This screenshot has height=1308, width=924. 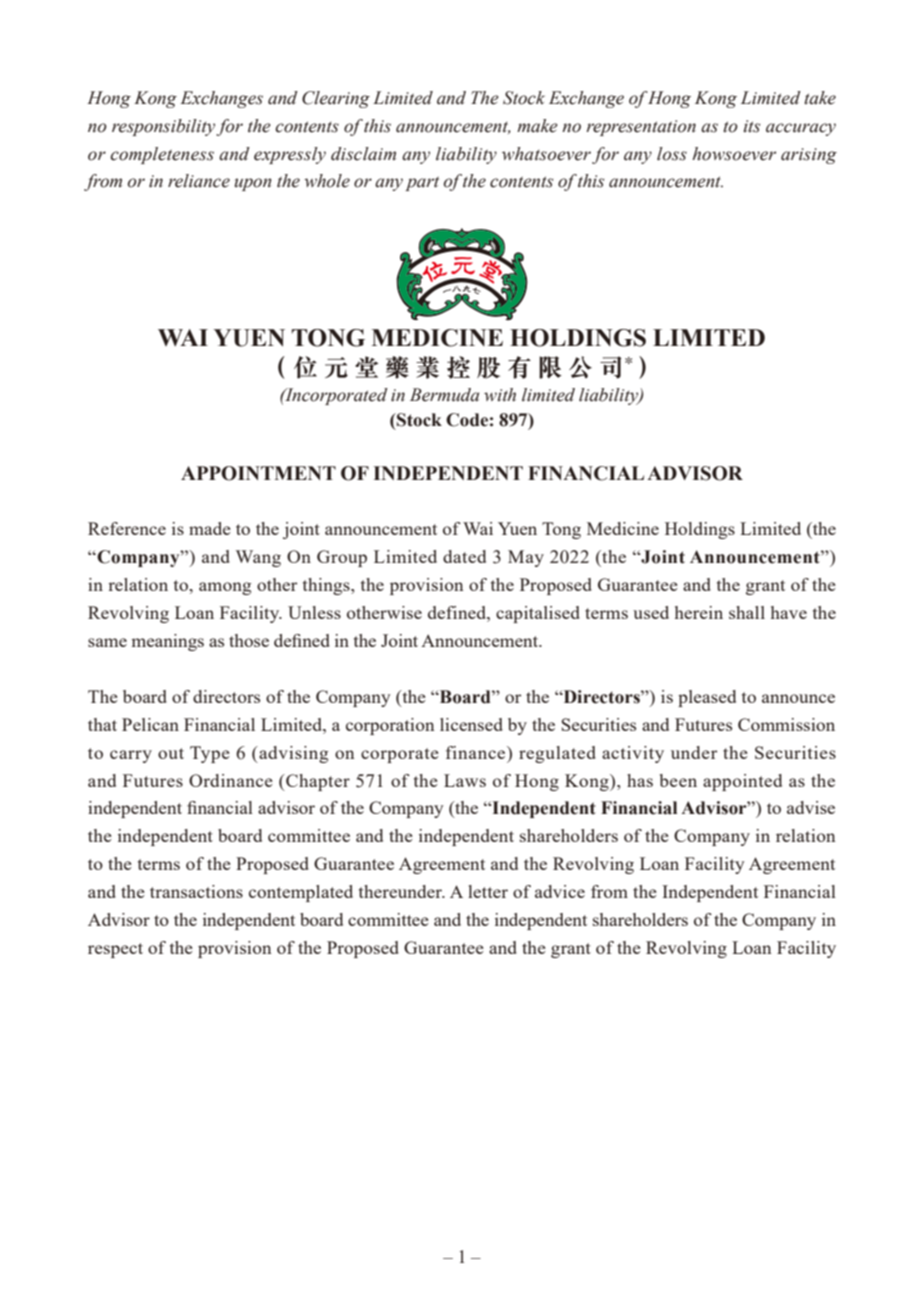 I want to click on shall, so click(x=747, y=612).
